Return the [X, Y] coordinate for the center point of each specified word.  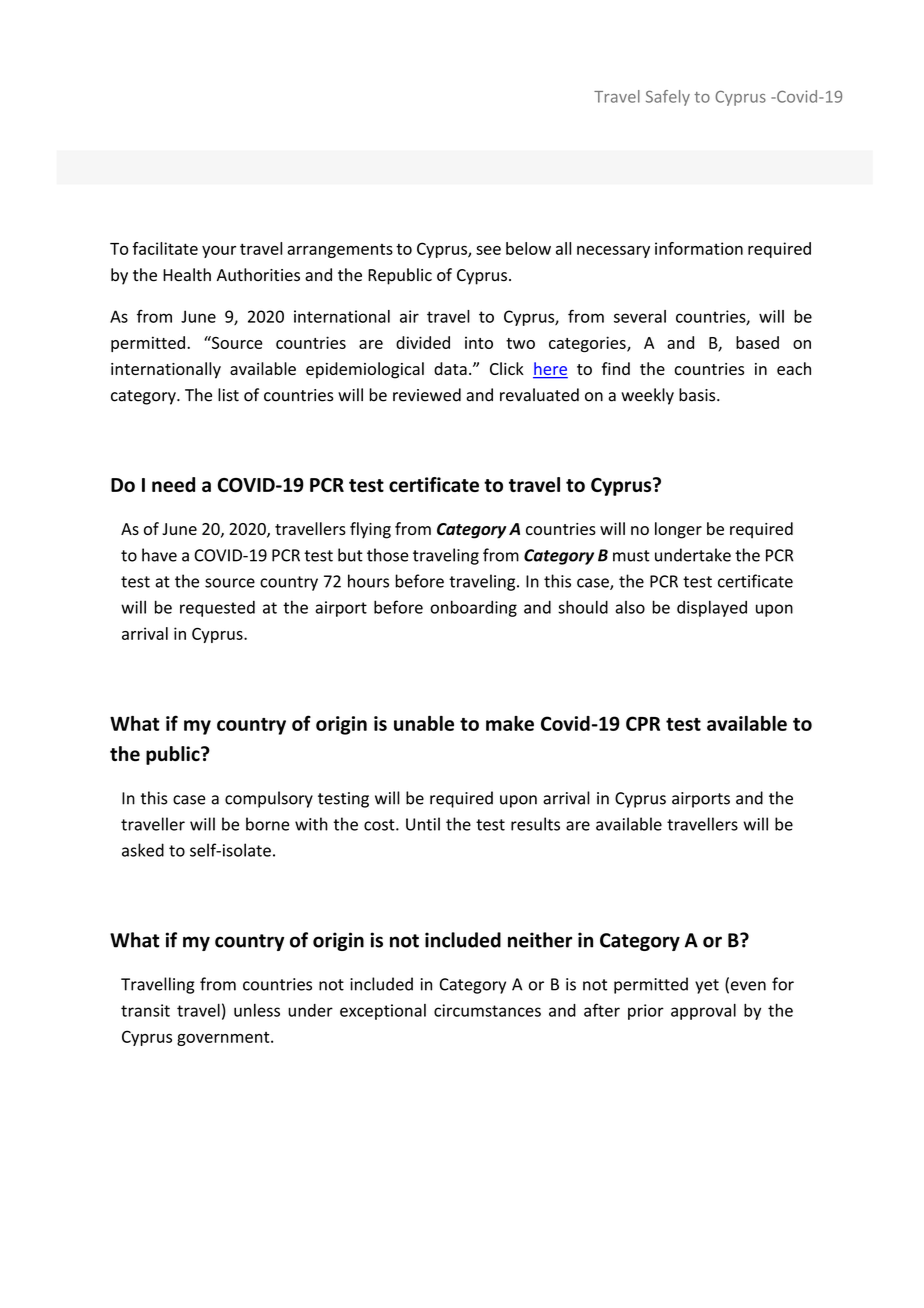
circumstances [487, 1010]
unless [257, 1010]
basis [698, 395]
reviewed [427, 395]
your [219, 252]
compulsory [269, 799]
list [228, 395]
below [528, 248]
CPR [643, 723]
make [510, 723]
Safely [668, 98]
